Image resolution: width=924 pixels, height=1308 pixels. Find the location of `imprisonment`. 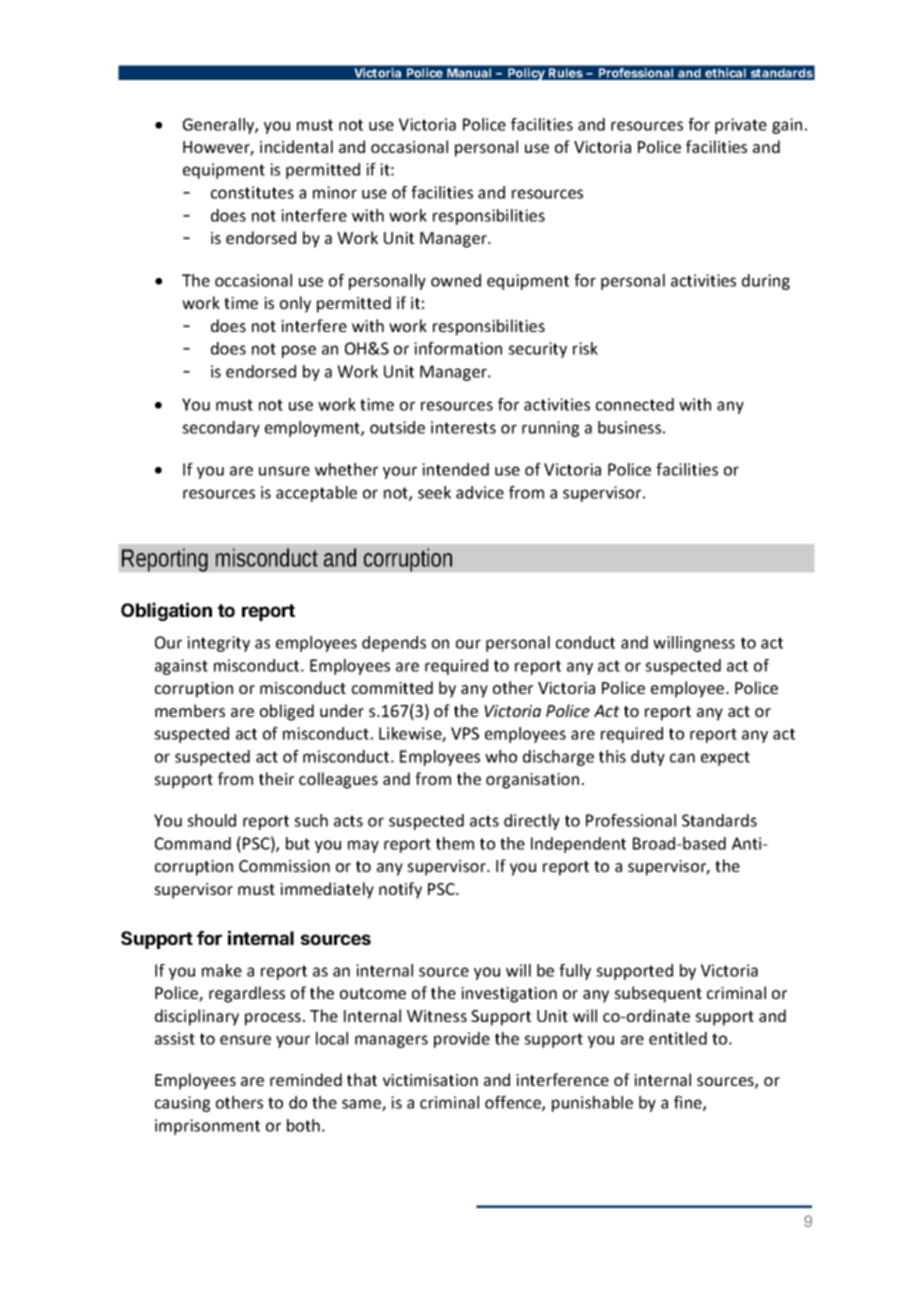

imprisonment is located at coordinates (207, 1127).
